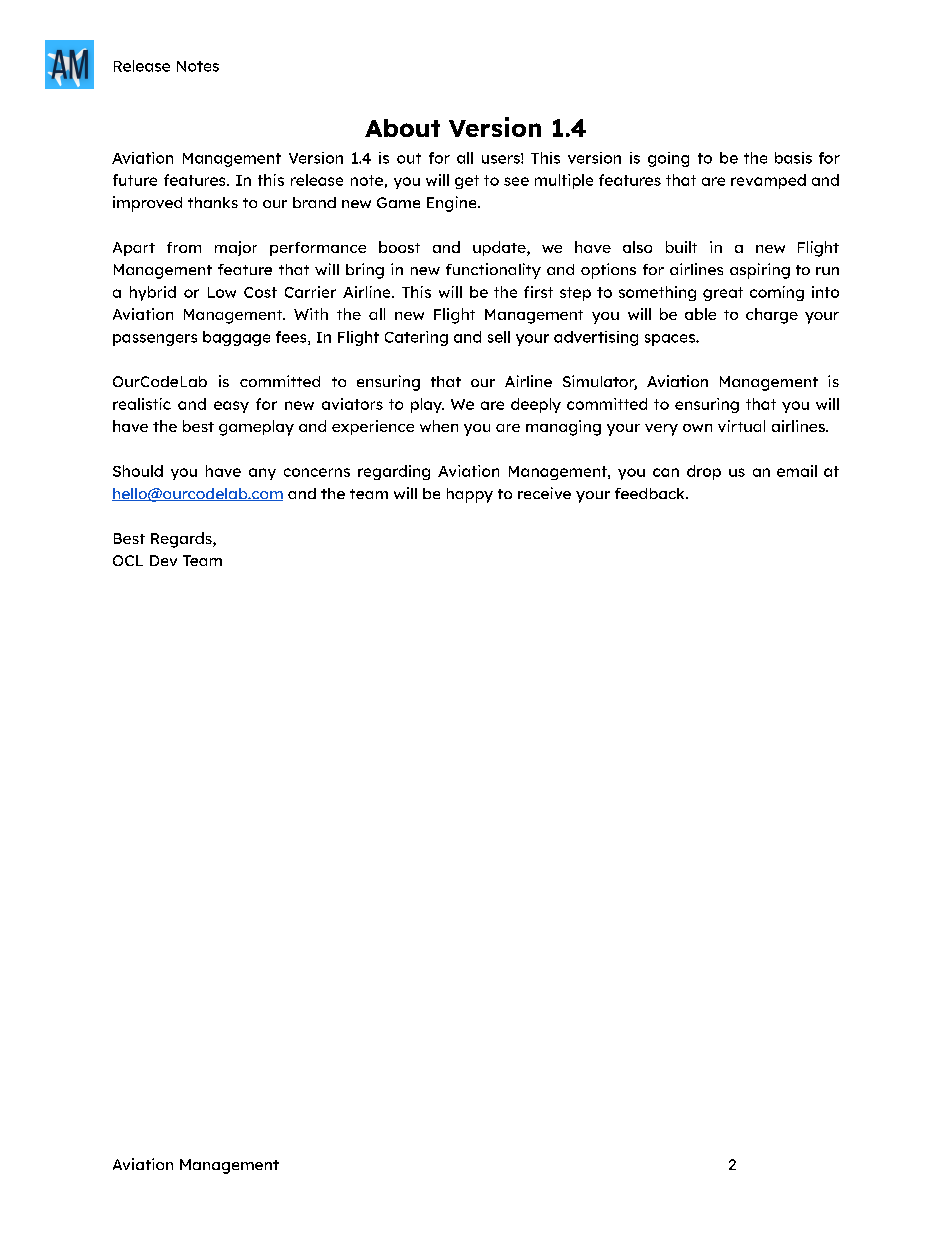 This page has width=952, height=1233. What do you see at coordinates (236, 338) in the page?
I see `baggage` at bounding box center [236, 338].
